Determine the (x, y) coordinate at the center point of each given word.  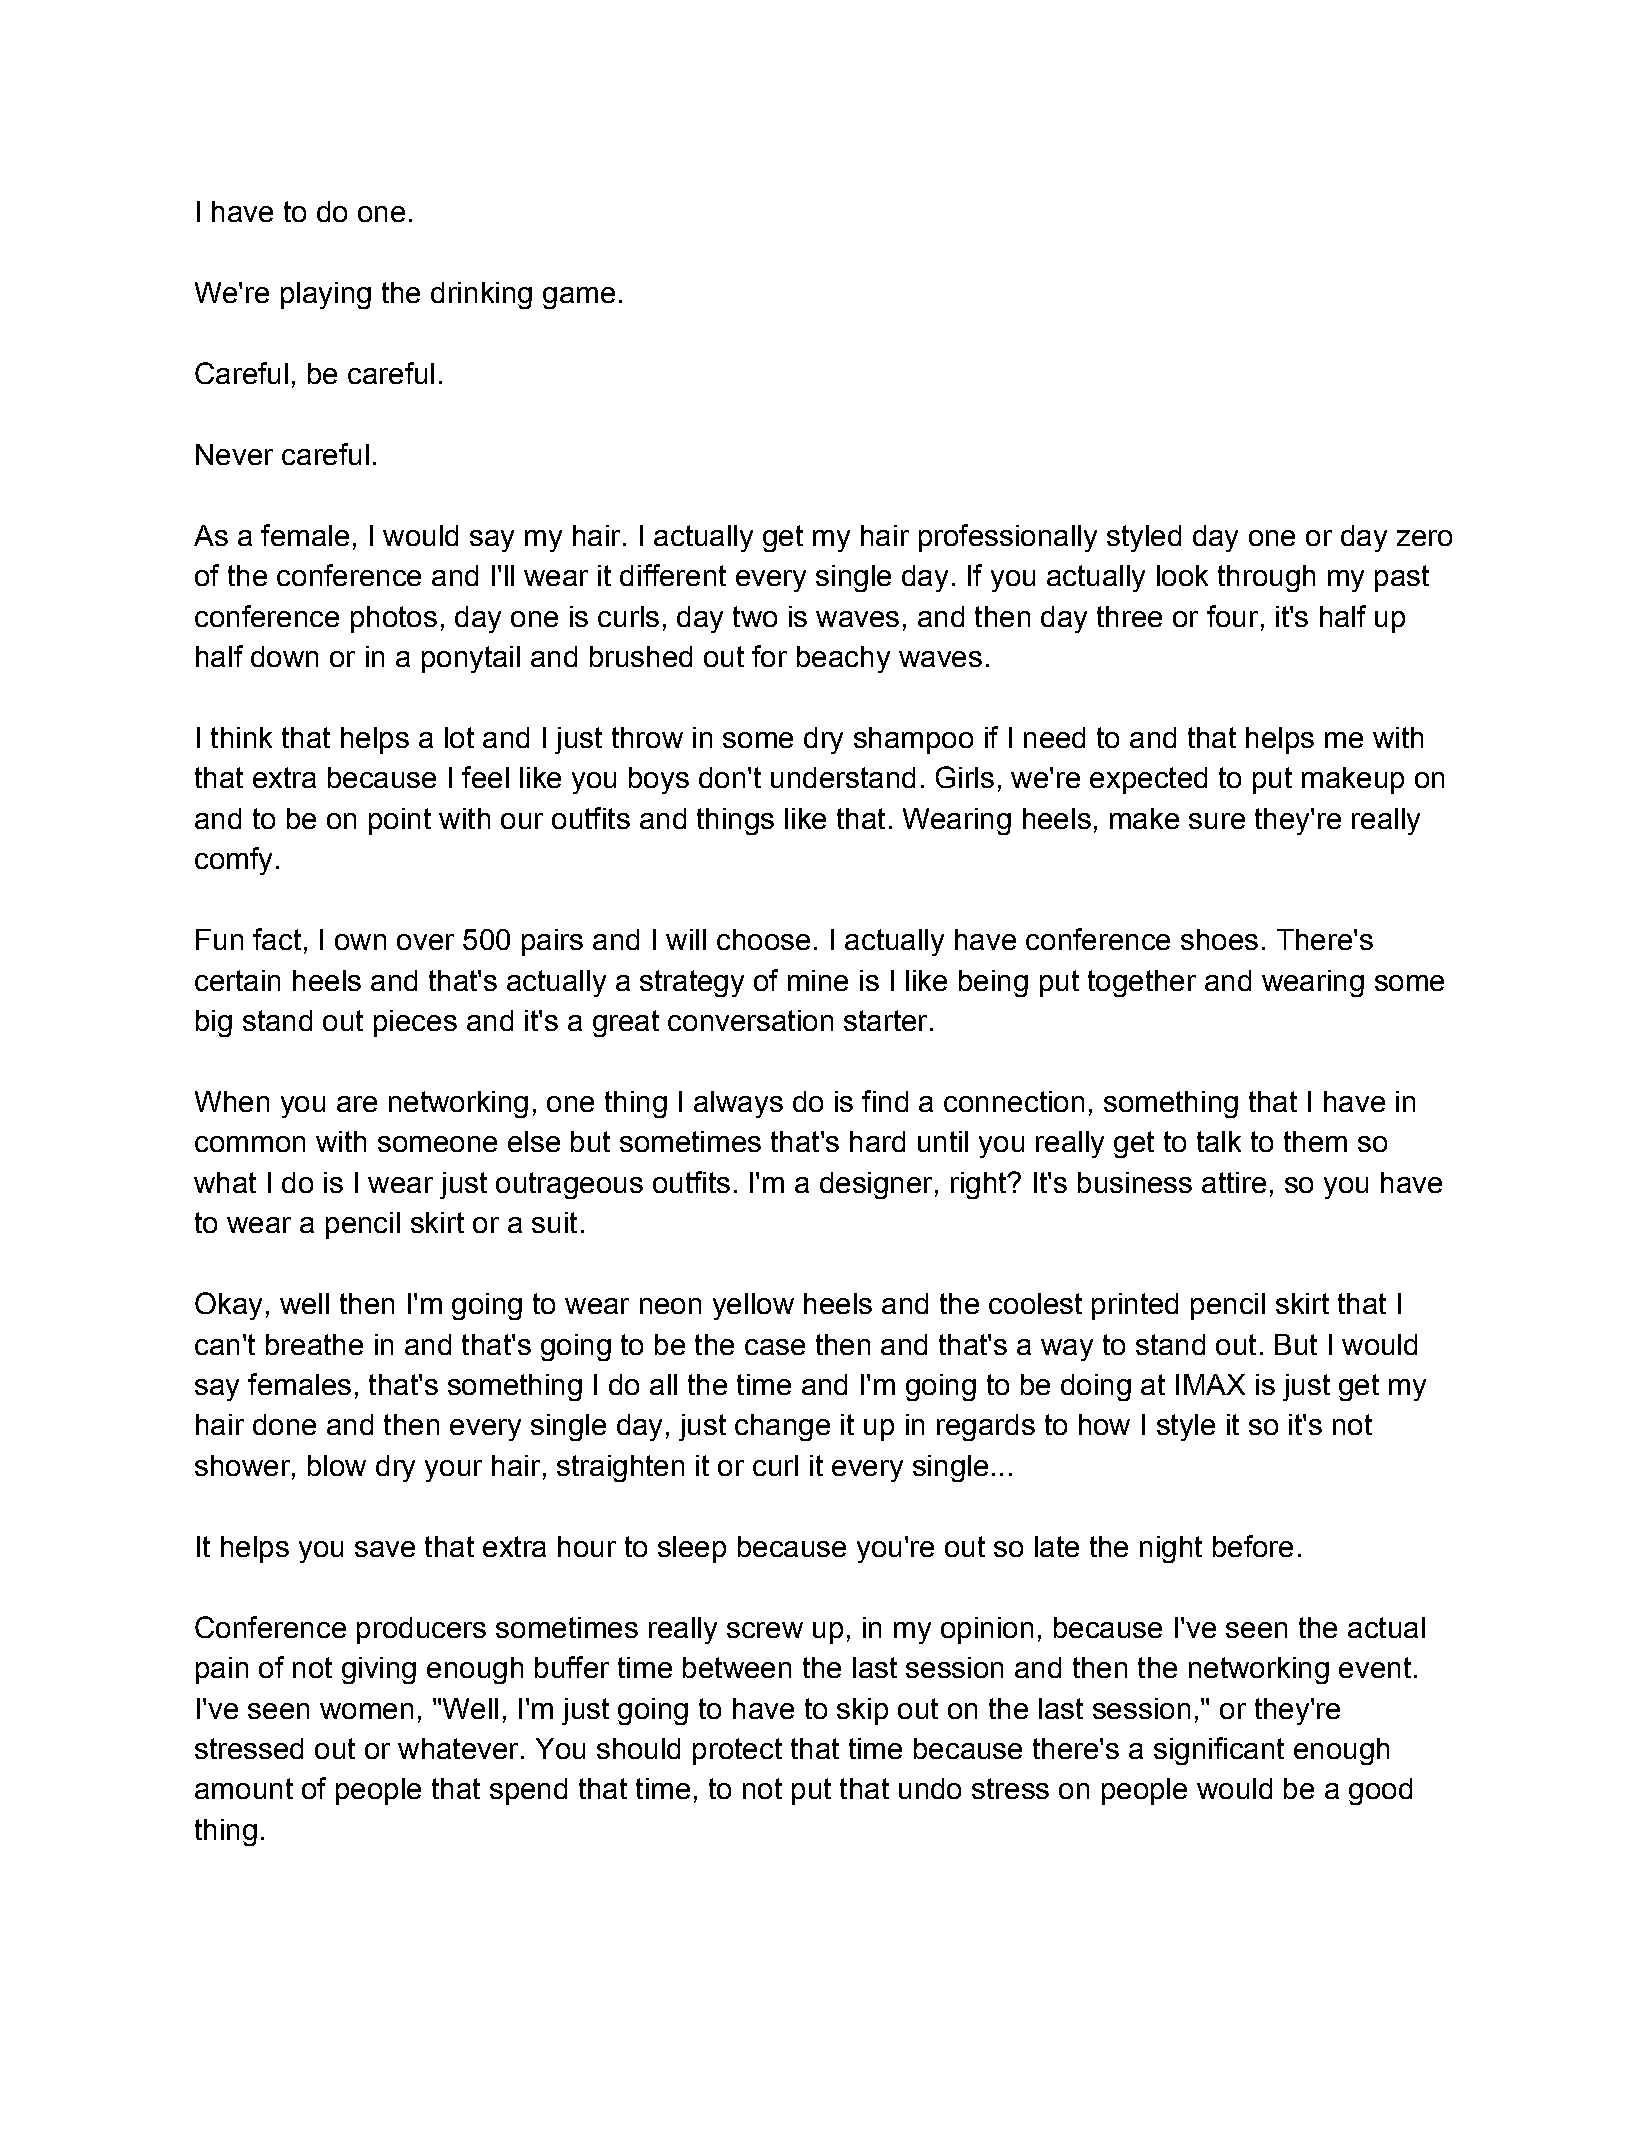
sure (1217, 821)
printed (1135, 1306)
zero (1424, 538)
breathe (314, 1344)
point (400, 821)
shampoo (913, 740)
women (366, 1711)
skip (862, 1711)
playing (326, 295)
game (579, 298)
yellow (753, 1306)
